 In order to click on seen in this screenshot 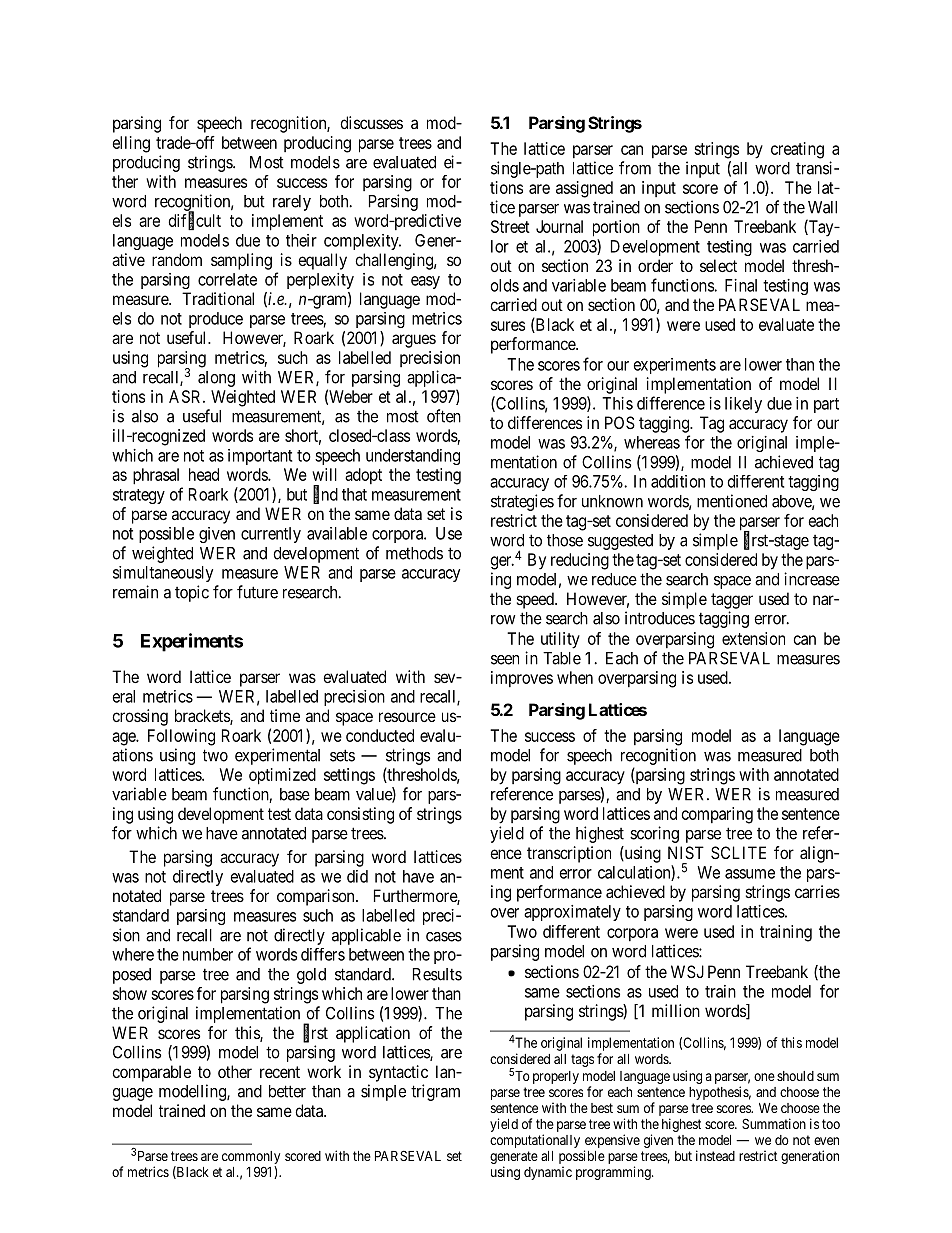, I will do `click(505, 660)`.
